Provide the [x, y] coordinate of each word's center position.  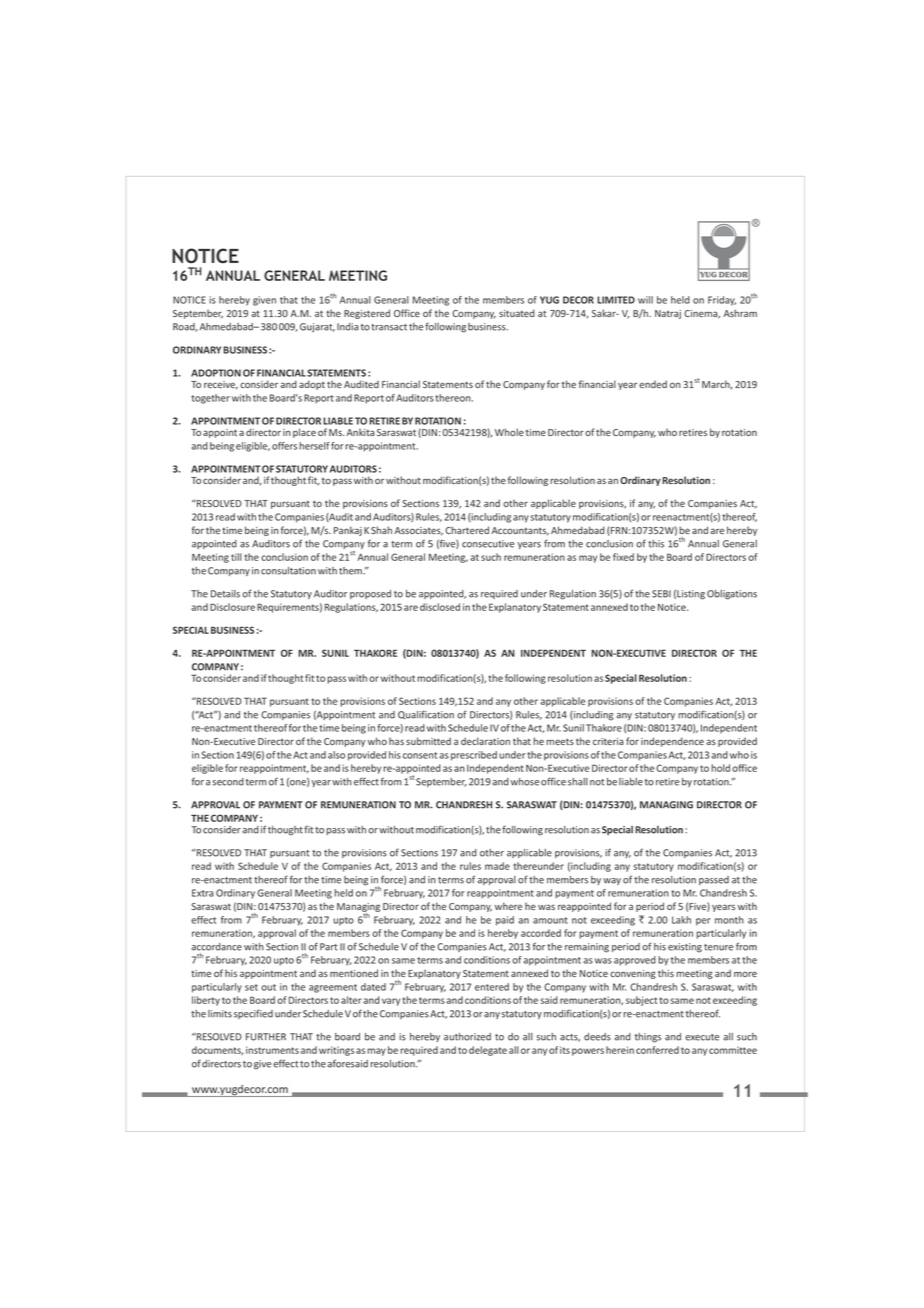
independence [672, 742]
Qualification [426, 714]
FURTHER [266, 1037]
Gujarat [317, 328]
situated [517, 313]
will [645, 300]
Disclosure [232, 607]
